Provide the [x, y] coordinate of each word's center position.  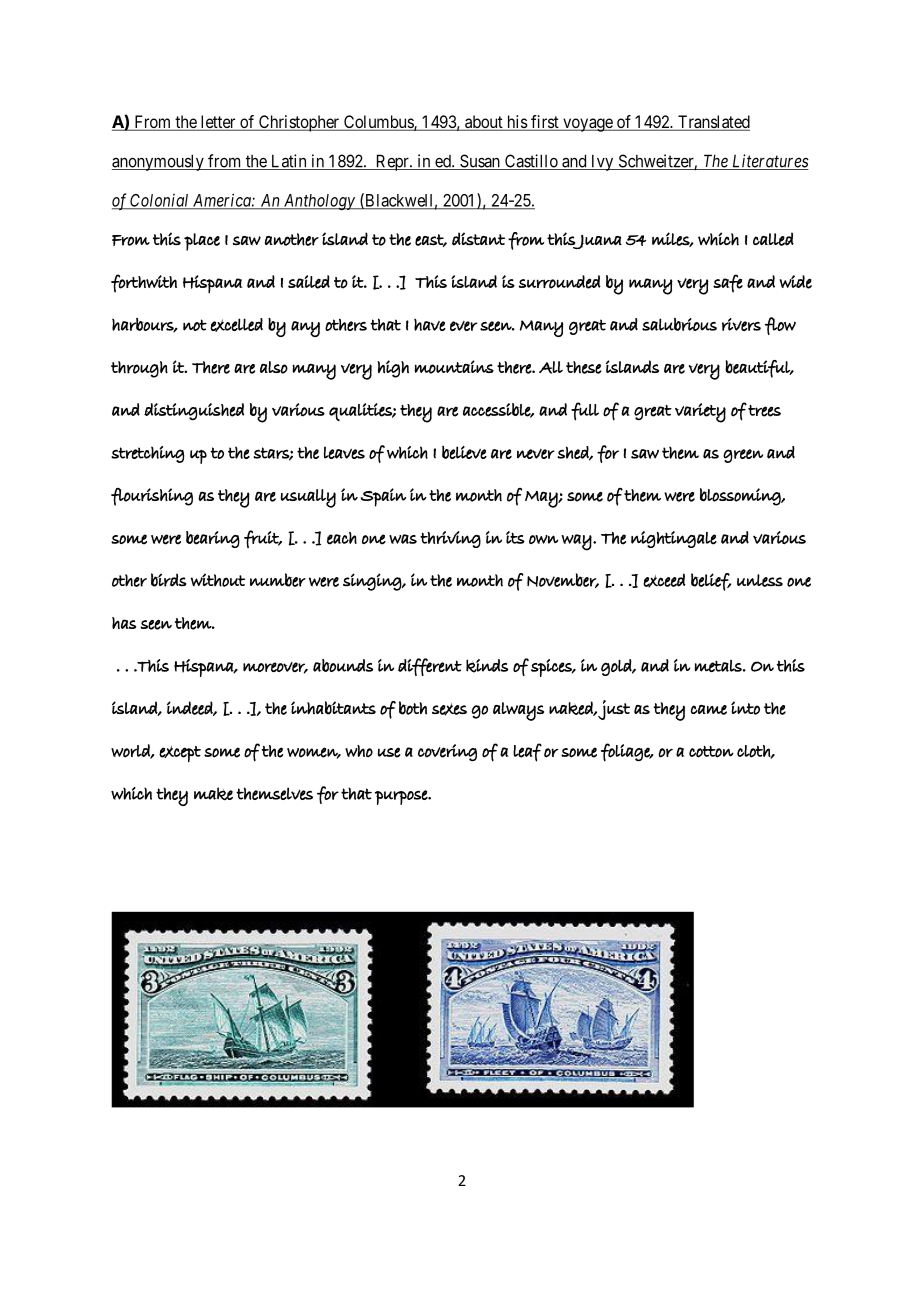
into [745, 708]
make [213, 794]
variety [700, 413]
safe [728, 283]
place [202, 242]
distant [478, 239]
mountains [454, 367]
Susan [480, 162]
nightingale [674, 539]
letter [218, 123]
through [139, 369]
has [124, 623]
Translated [713, 123]
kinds [487, 666]
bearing [213, 539]
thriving [450, 539]
